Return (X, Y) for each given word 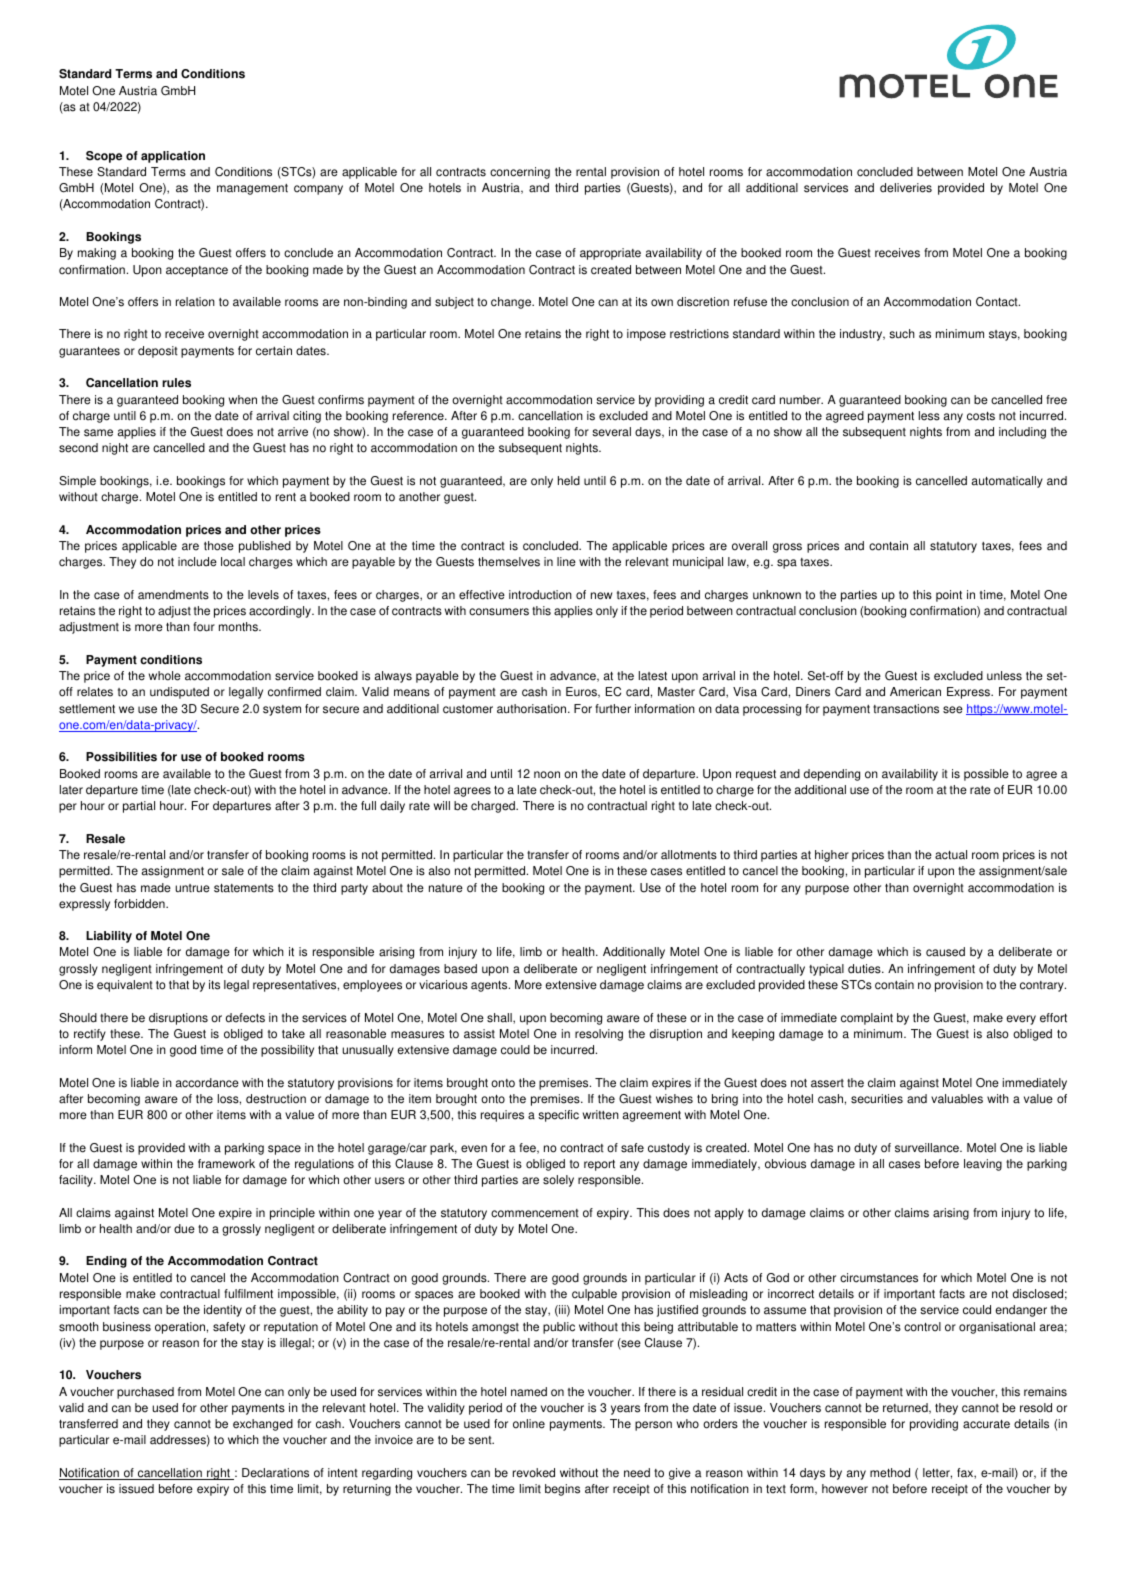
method (890, 1473)
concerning (520, 173)
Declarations (275, 1473)
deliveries (906, 188)
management (252, 189)
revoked (534, 1473)
